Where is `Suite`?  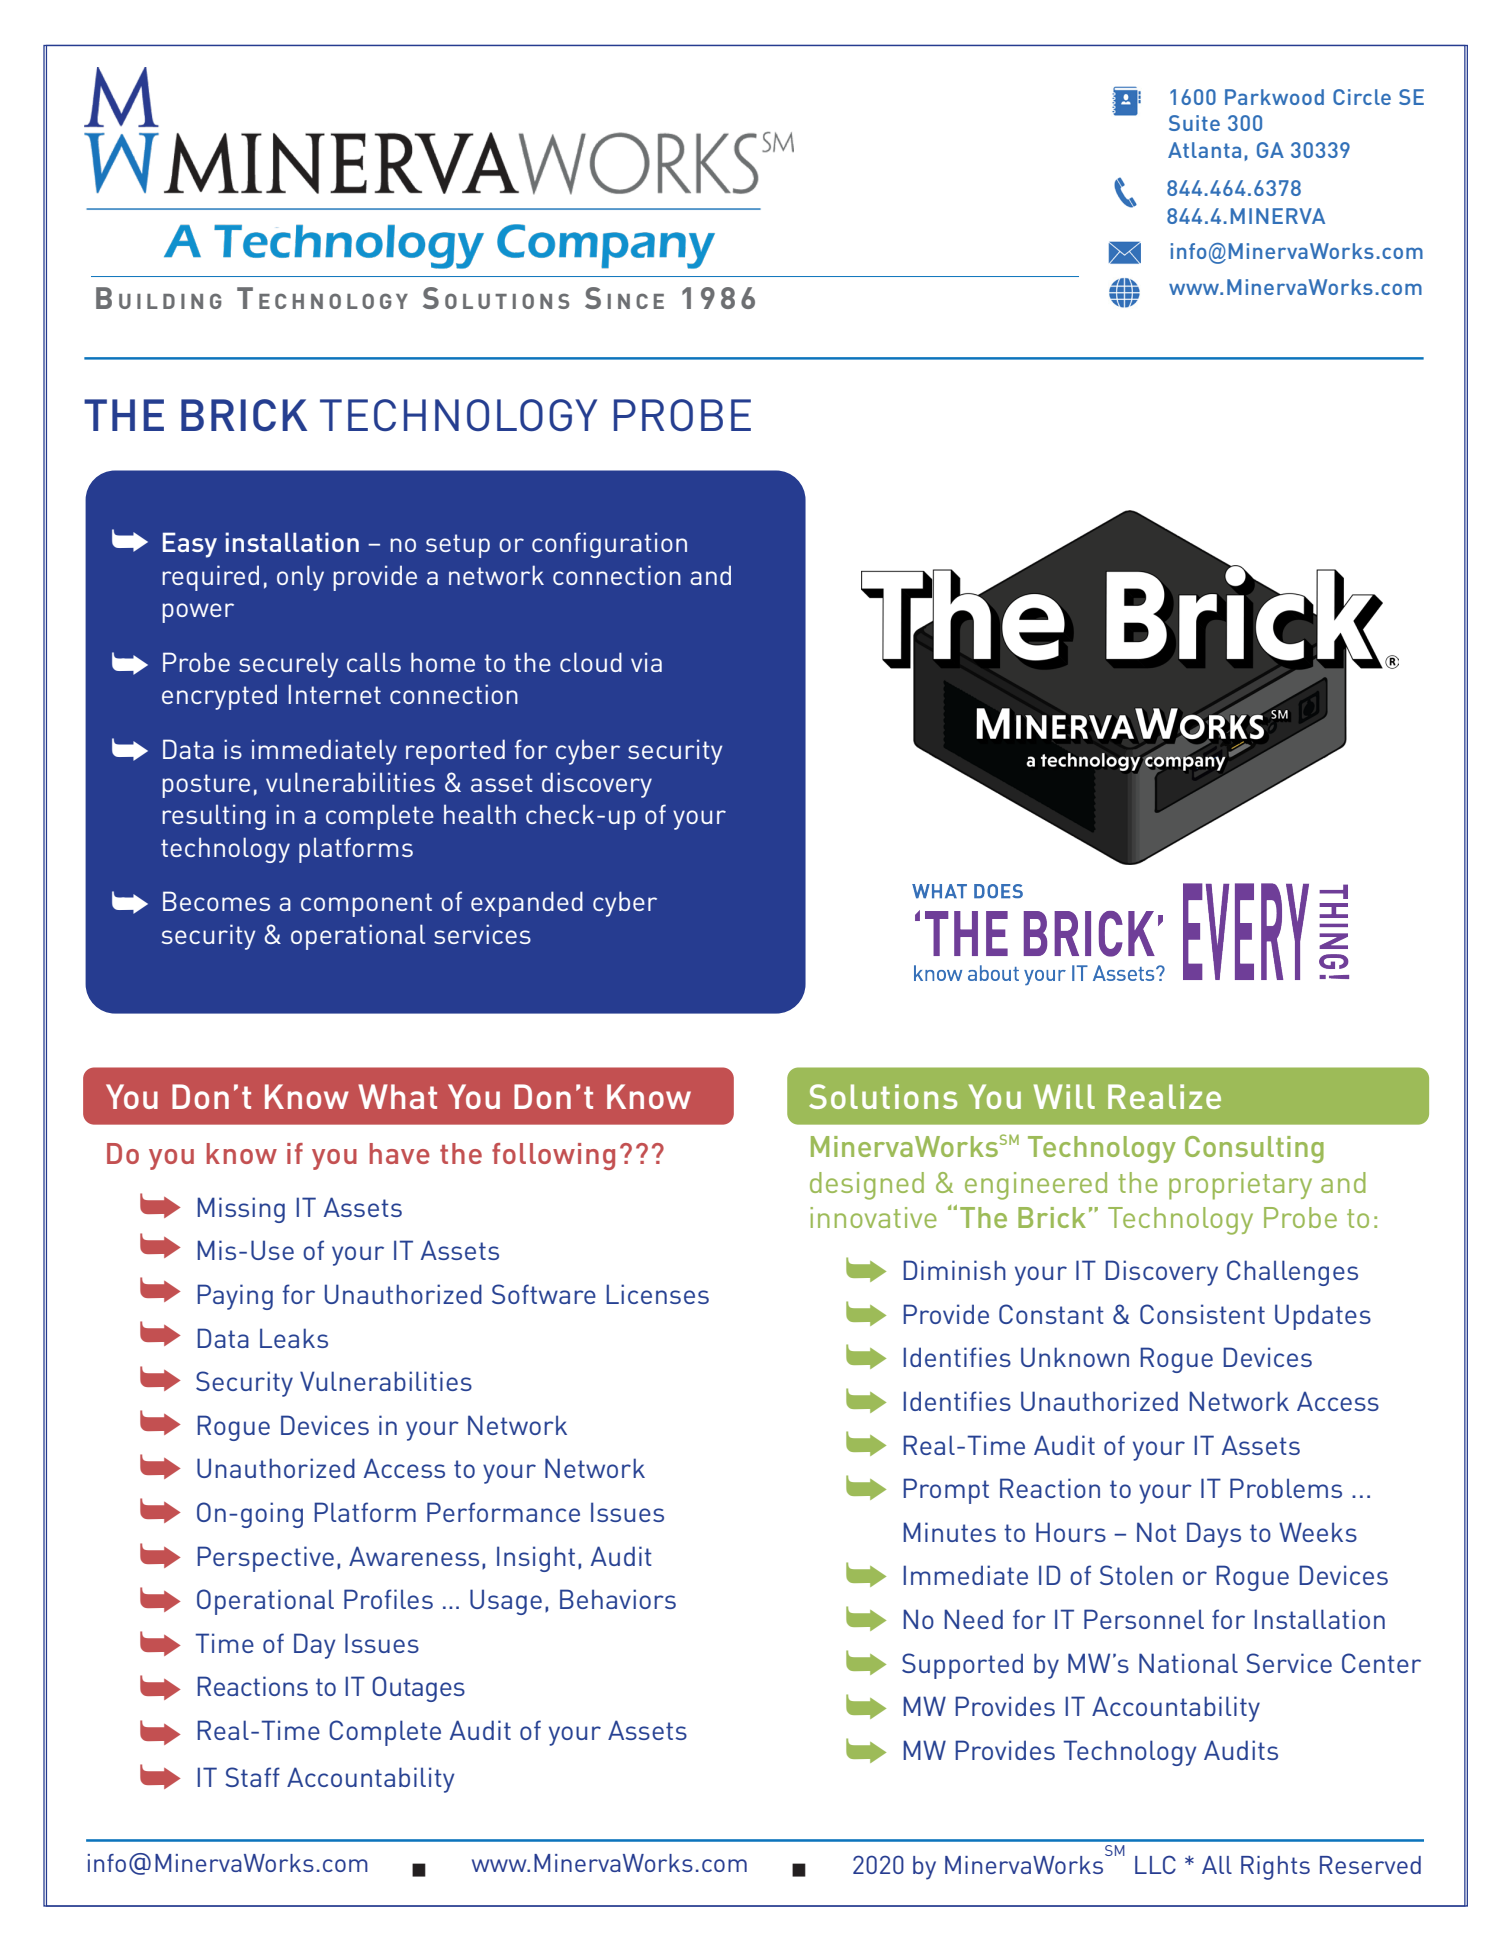
Suite is located at coordinates (1194, 123).
